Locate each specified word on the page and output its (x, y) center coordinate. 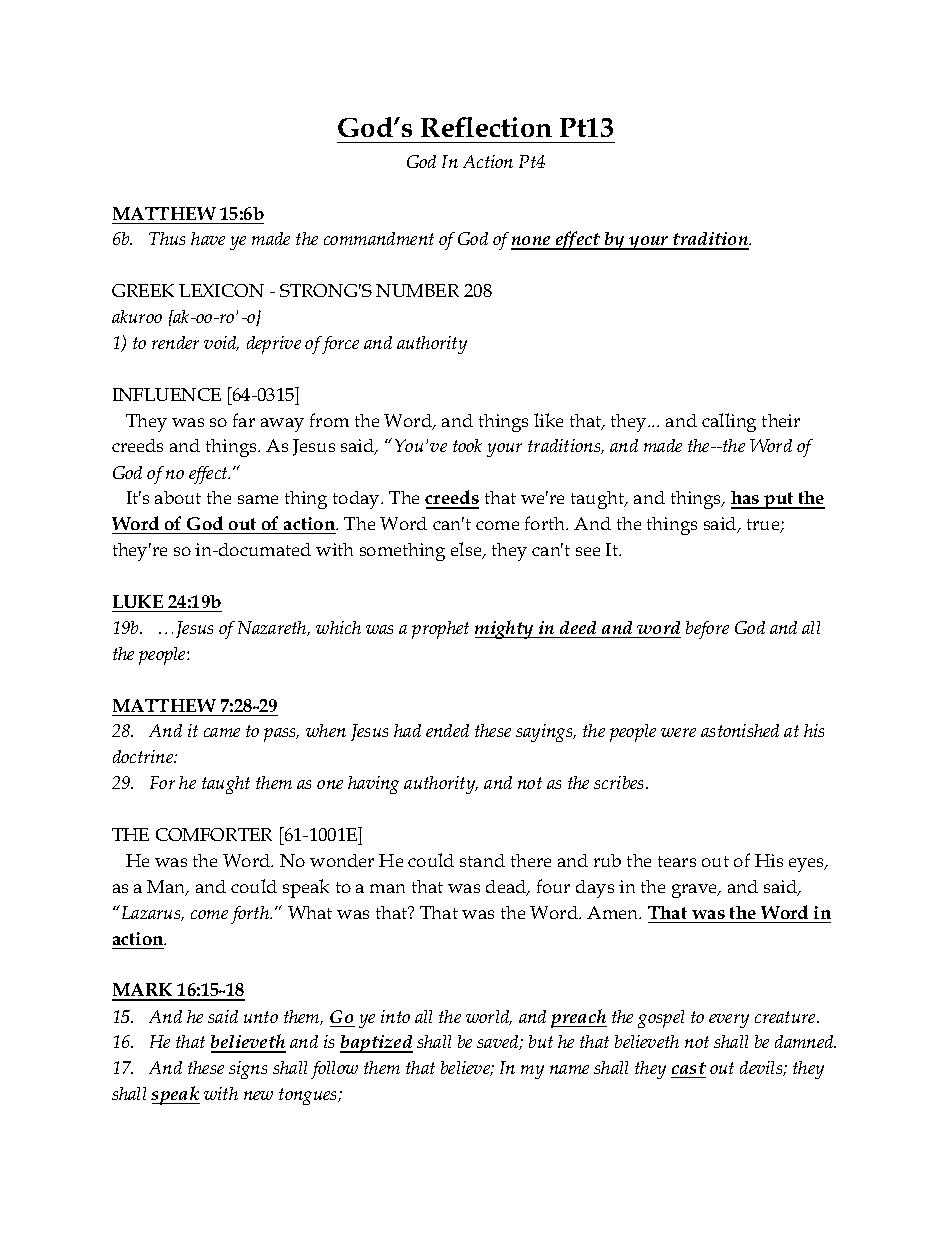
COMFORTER (214, 834)
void (221, 343)
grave (696, 891)
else (467, 550)
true (764, 526)
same (258, 499)
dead (507, 888)
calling (729, 422)
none (532, 242)
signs (248, 1070)
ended (447, 730)
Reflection (486, 127)
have (208, 238)
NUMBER (417, 290)
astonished (740, 730)
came (222, 732)
